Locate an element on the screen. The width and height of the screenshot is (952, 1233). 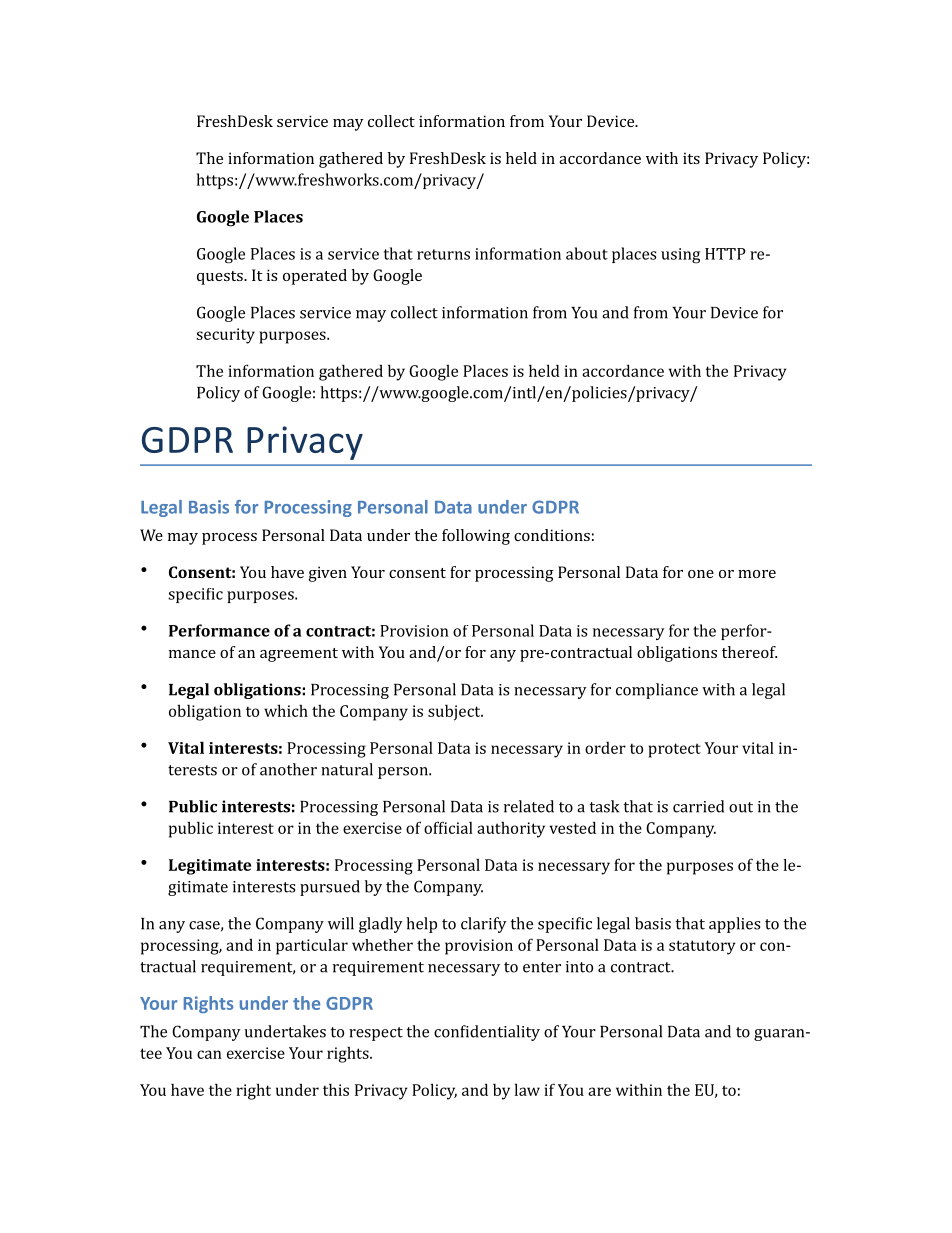
its is located at coordinates (691, 158).
